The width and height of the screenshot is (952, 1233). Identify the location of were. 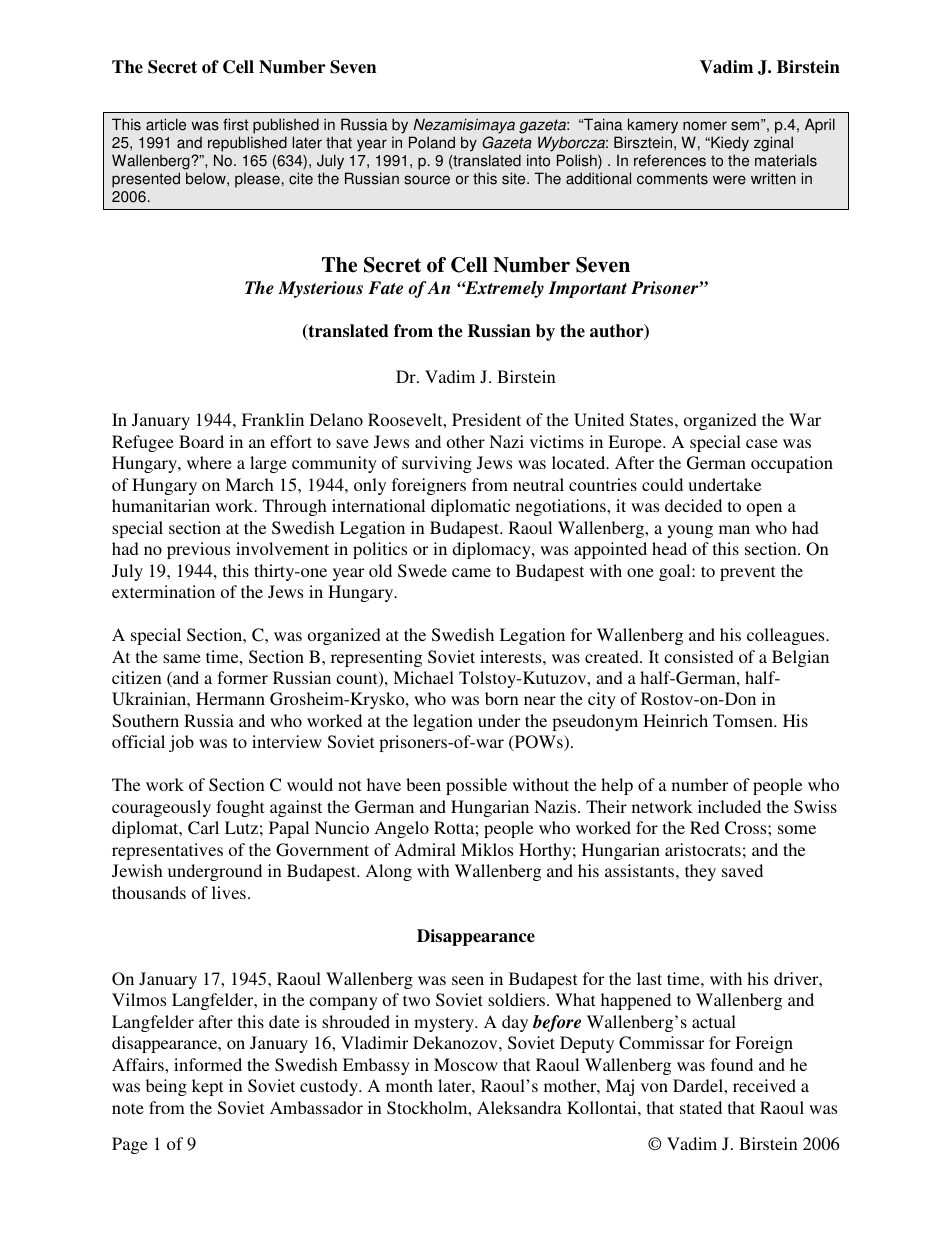
(729, 180).
